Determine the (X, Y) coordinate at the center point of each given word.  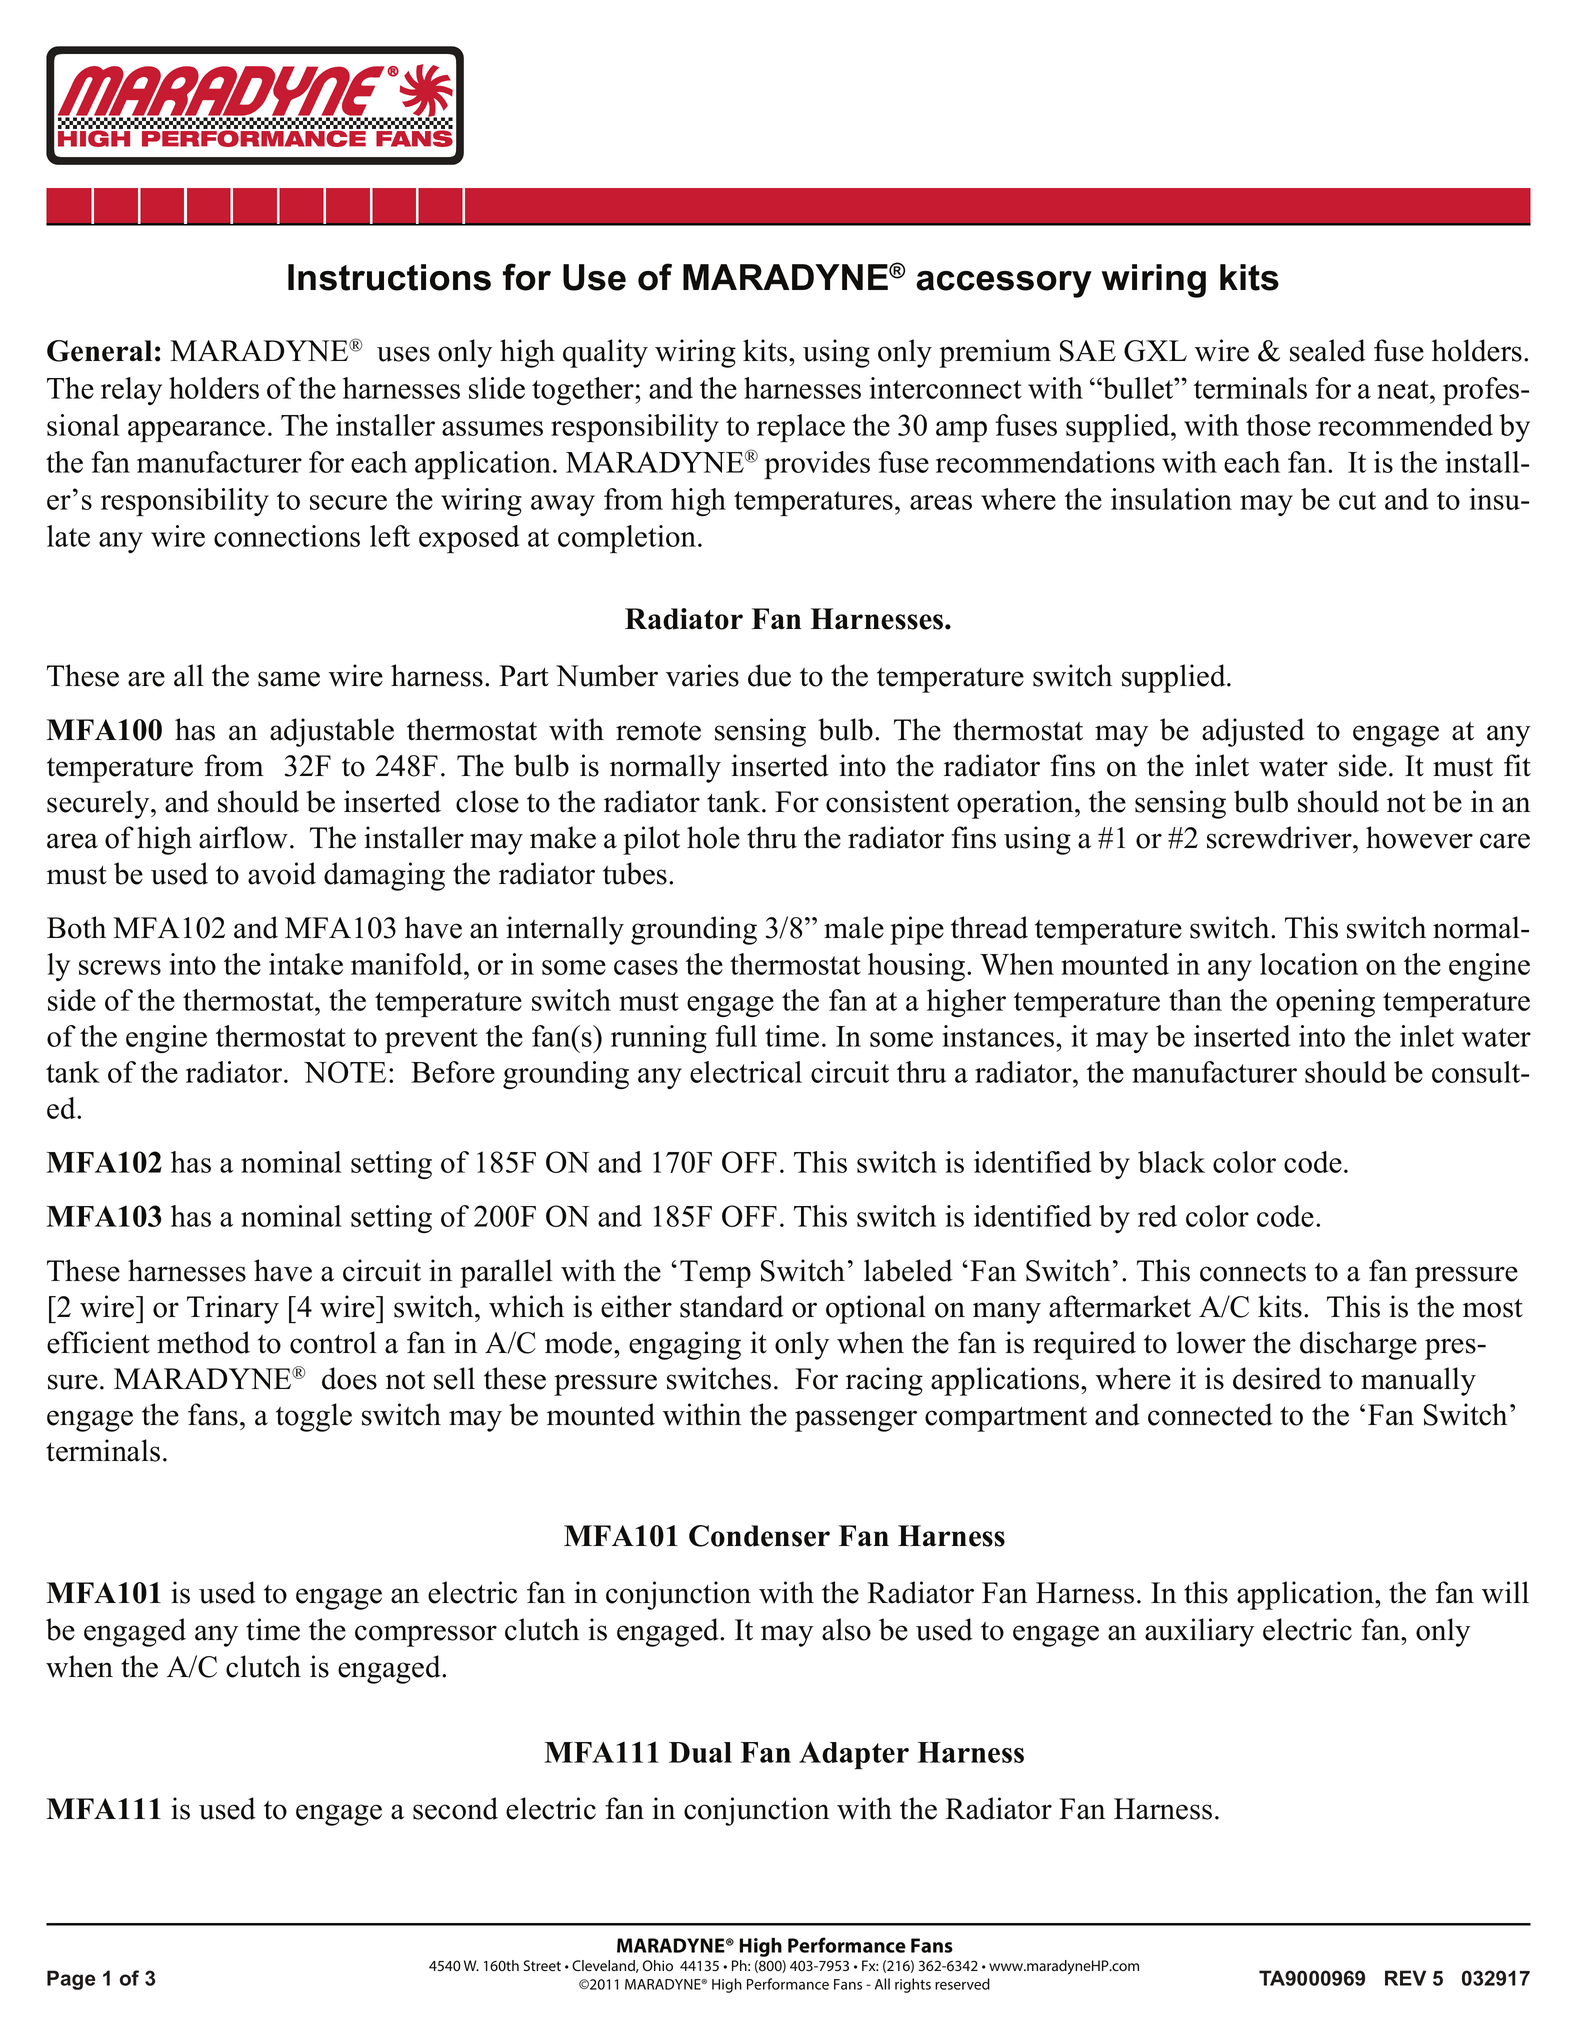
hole (713, 837)
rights (913, 1985)
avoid (282, 873)
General (99, 351)
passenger (856, 1421)
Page (71, 1980)
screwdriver (1280, 837)
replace (801, 428)
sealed (1328, 350)
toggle (314, 1417)
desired (1277, 1378)
